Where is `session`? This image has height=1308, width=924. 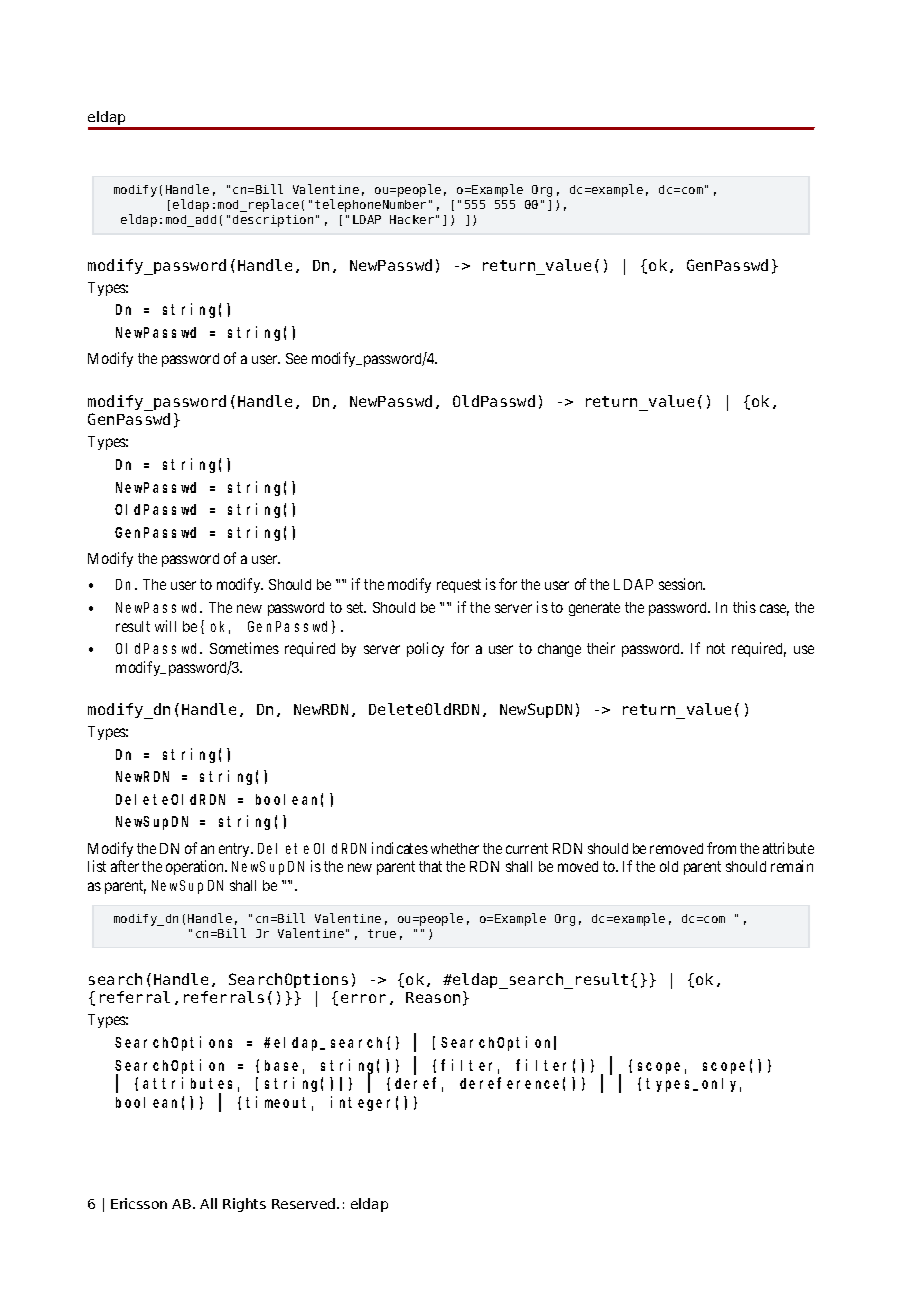 session is located at coordinates (682, 584).
